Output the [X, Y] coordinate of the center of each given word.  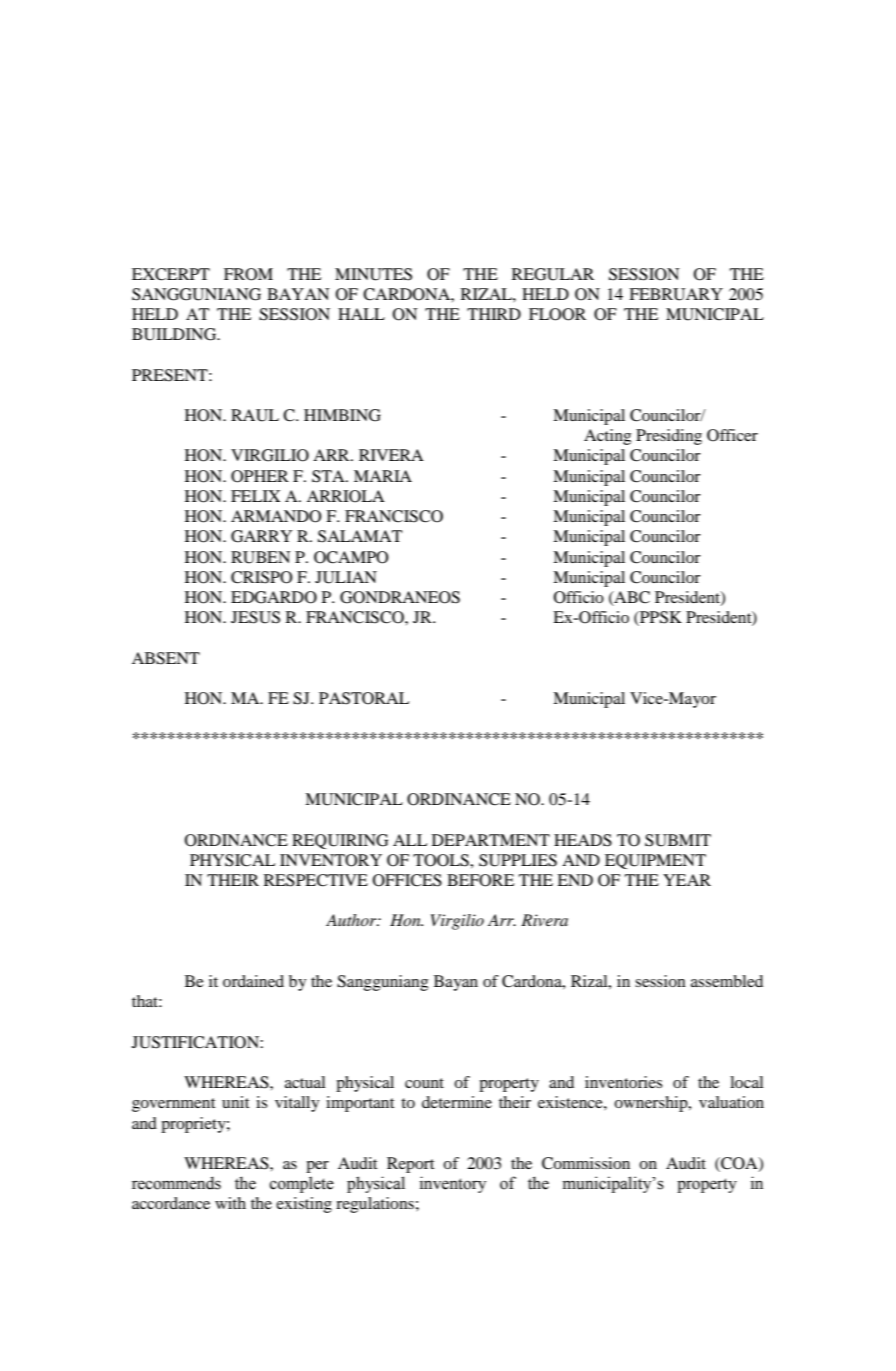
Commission [586, 1163]
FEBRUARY [676, 294]
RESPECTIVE [316, 880]
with [230, 1203]
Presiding [669, 437]
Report [410, 1165]
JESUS [255, 617]
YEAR [687, 880]
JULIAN [346, 577]
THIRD [494, 314]
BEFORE [480, 880]
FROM [248, 274]
